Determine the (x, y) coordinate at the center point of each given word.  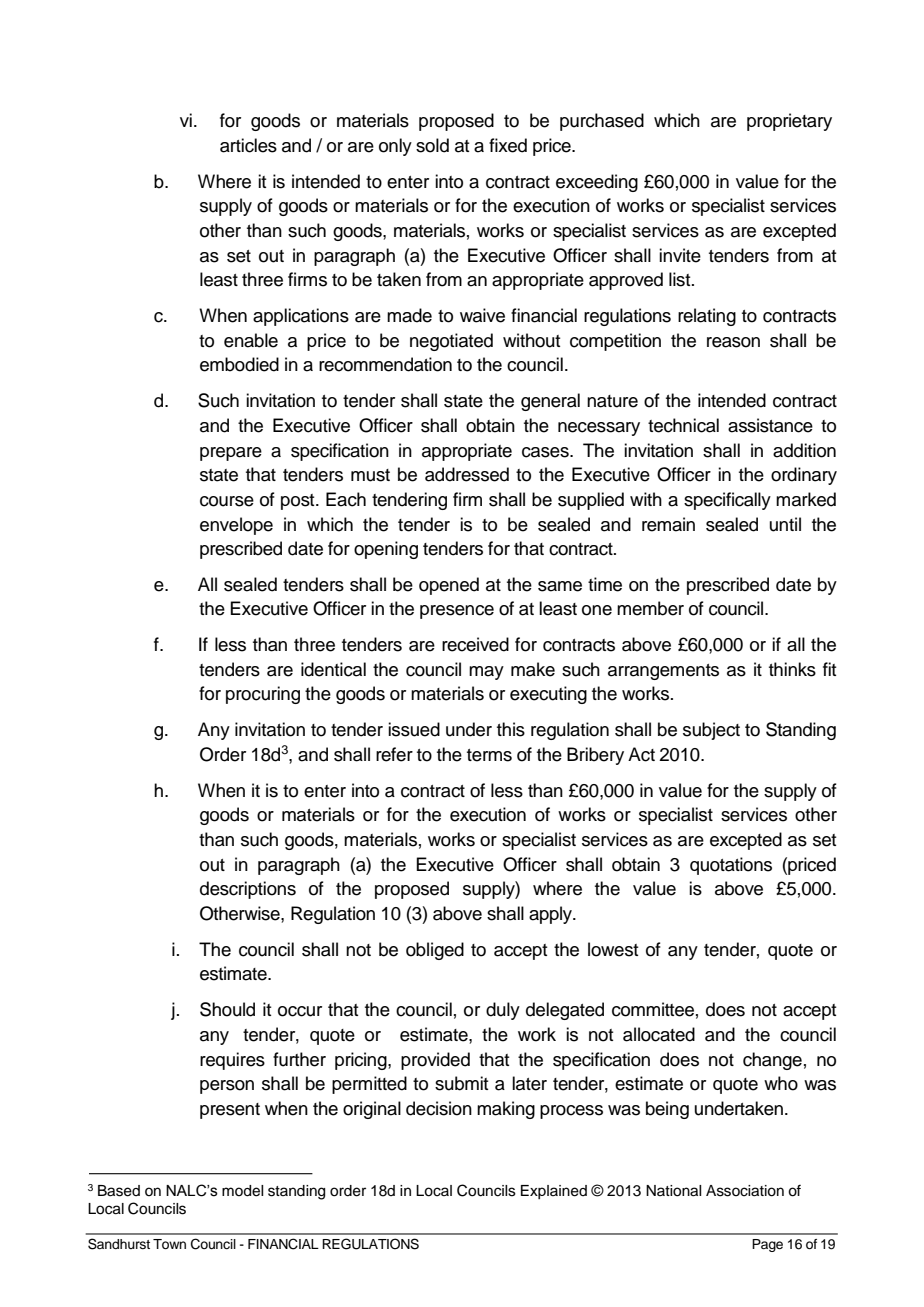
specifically (727, 501)
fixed (508, 145)
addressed (467, 474)
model (242, 1191)
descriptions (248, 890)
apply (551, 915)
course (227, 501)
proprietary (789, 122)
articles (248, 145)
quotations (731, 866)
